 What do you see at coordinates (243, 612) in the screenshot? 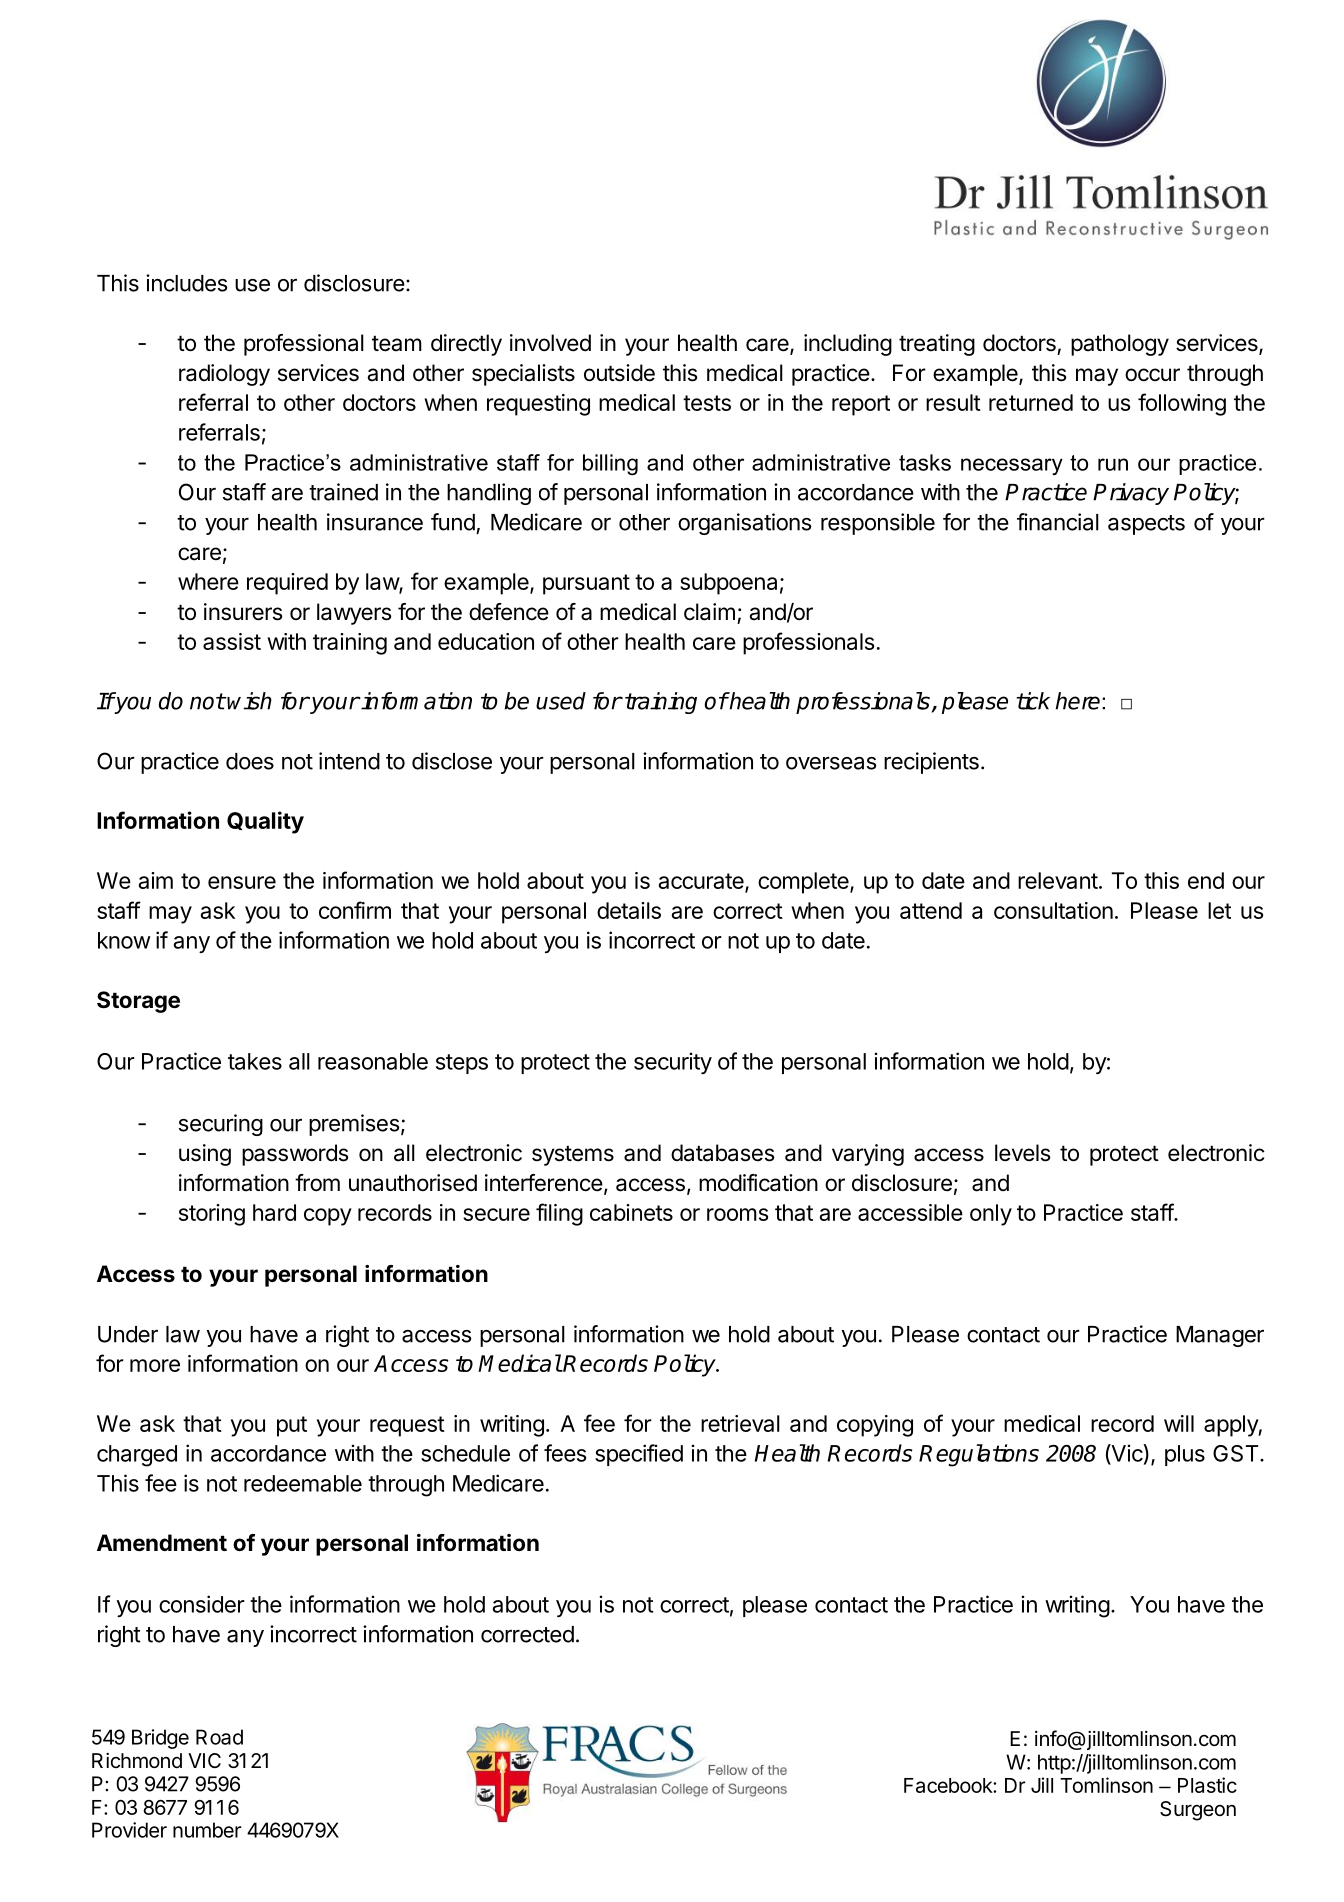
I see `insurers` at bounding box center [243, 612].
